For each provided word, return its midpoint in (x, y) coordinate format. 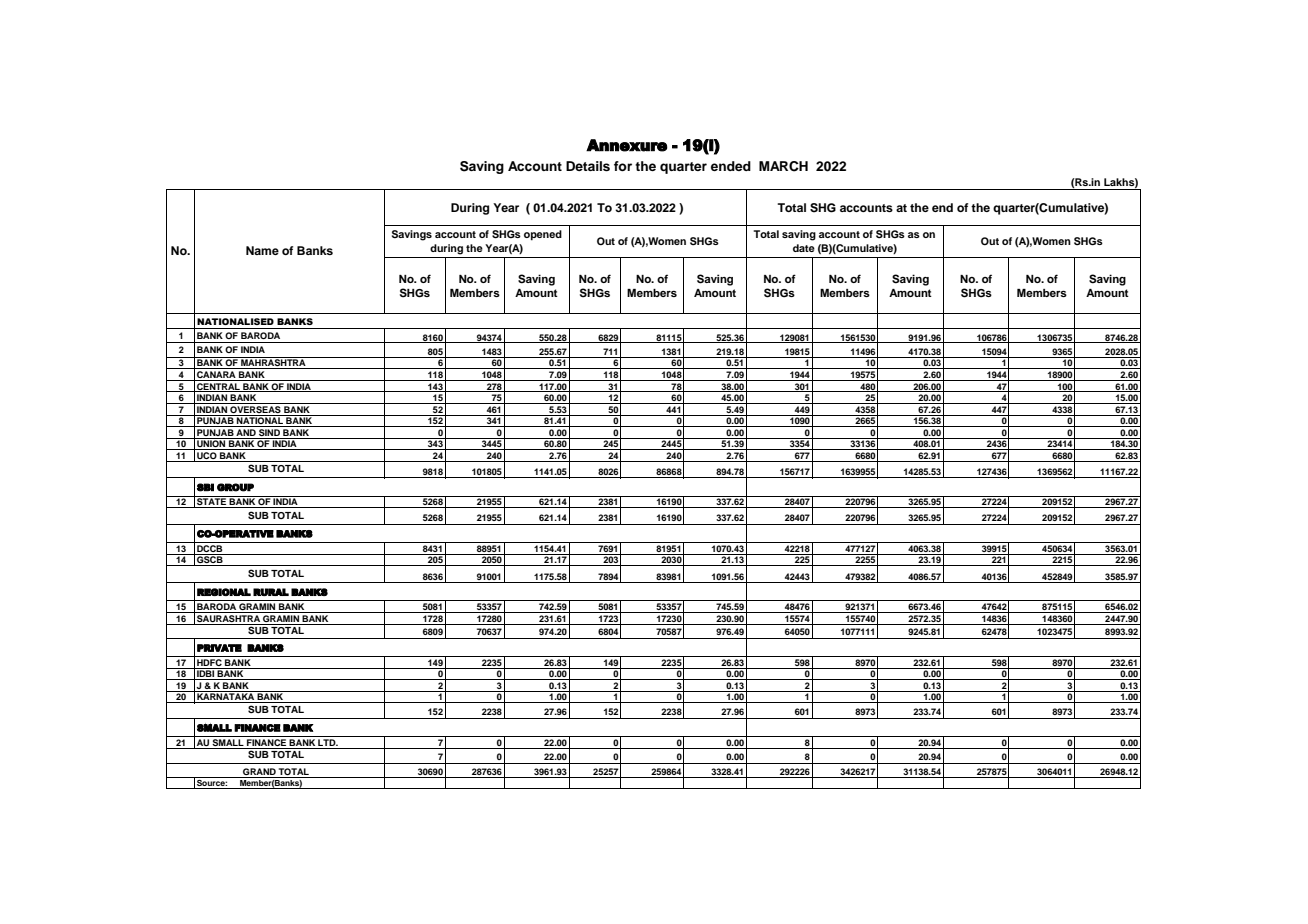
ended (731, 166)
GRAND (259, 773)
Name (262, 250)
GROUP (235, 487)
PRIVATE (219, 648)
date (804, 248)
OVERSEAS (255, 408)
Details (588, 166)
